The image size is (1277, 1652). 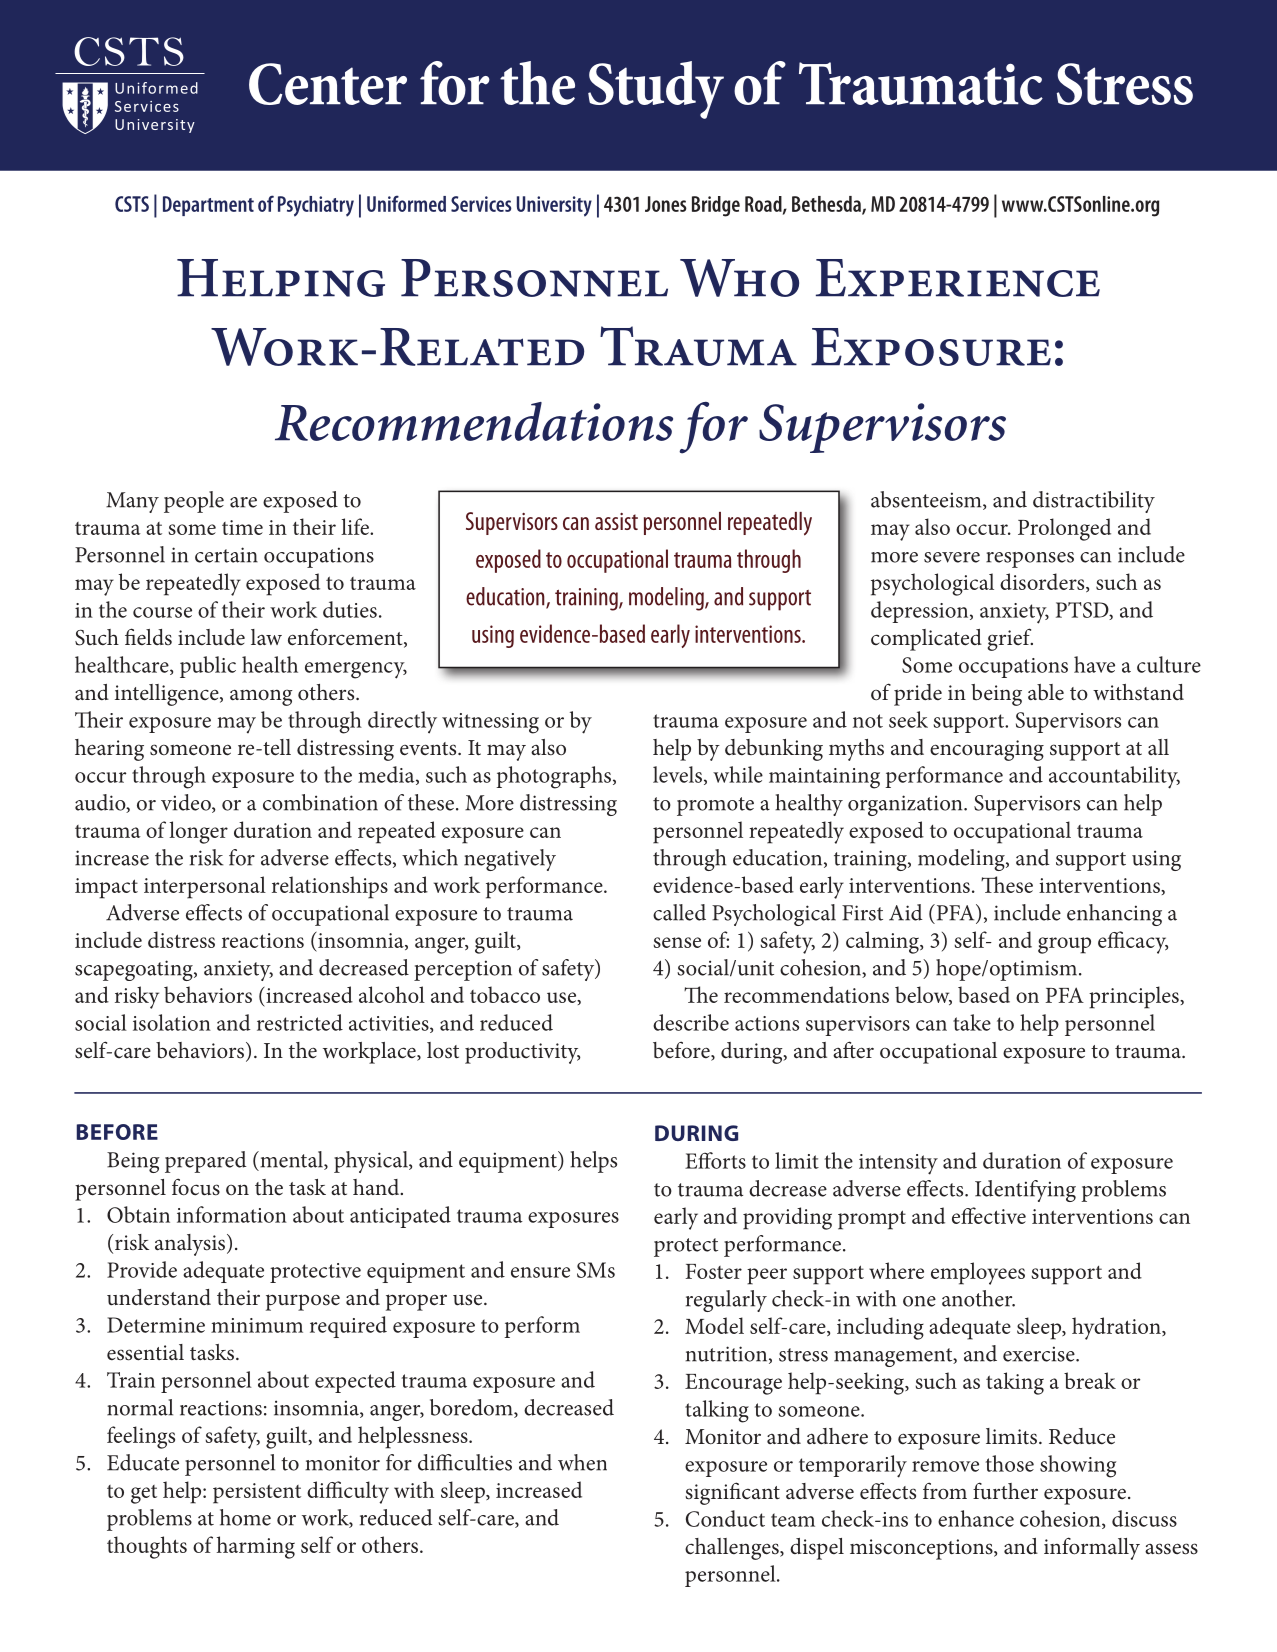 What do you see at coordinates (958, 278) in the screenshot?
I see `Experience` at bounding box center [958, 278].
